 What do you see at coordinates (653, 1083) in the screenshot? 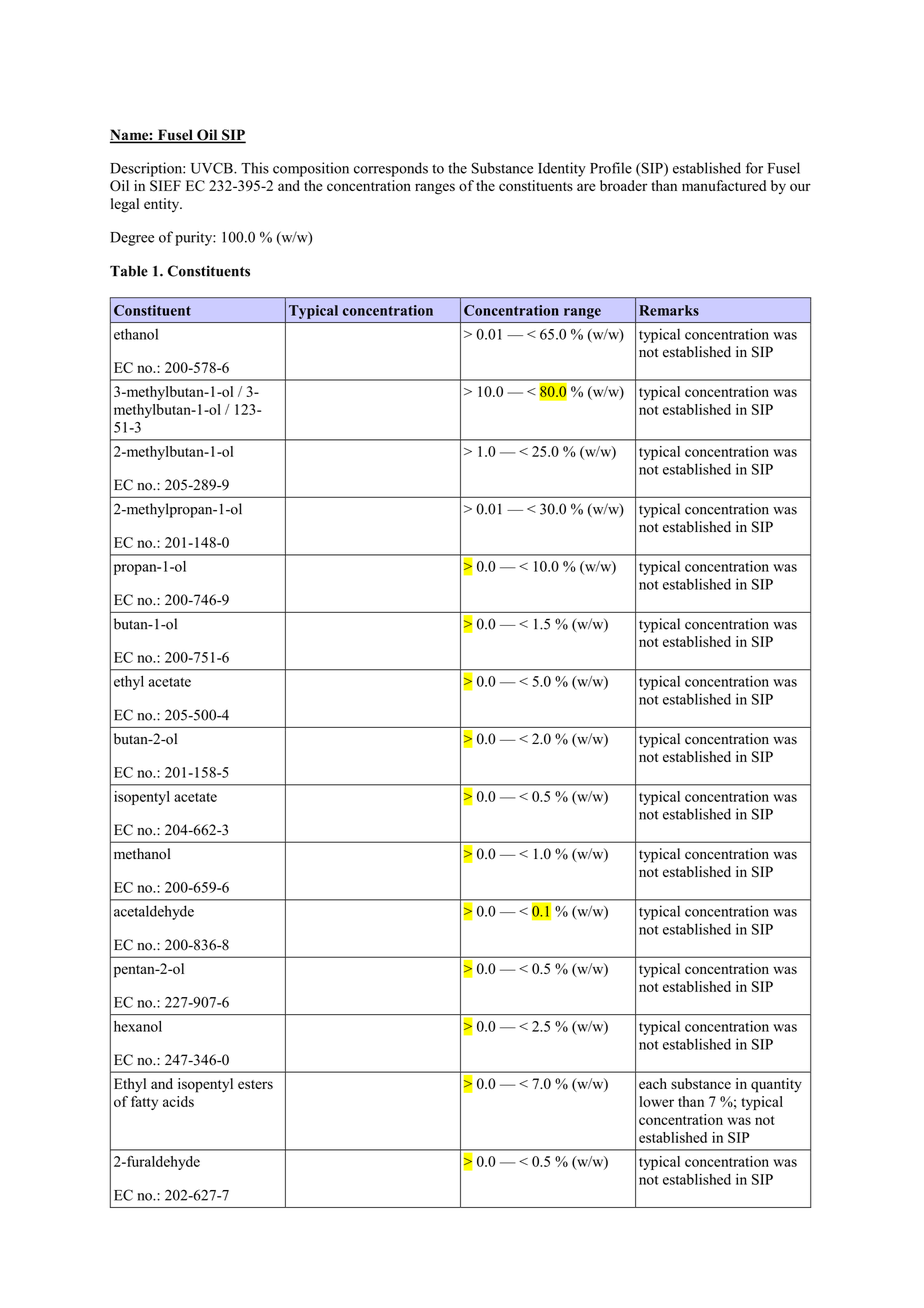
I see `each` at bounding box center [653, 1083].
